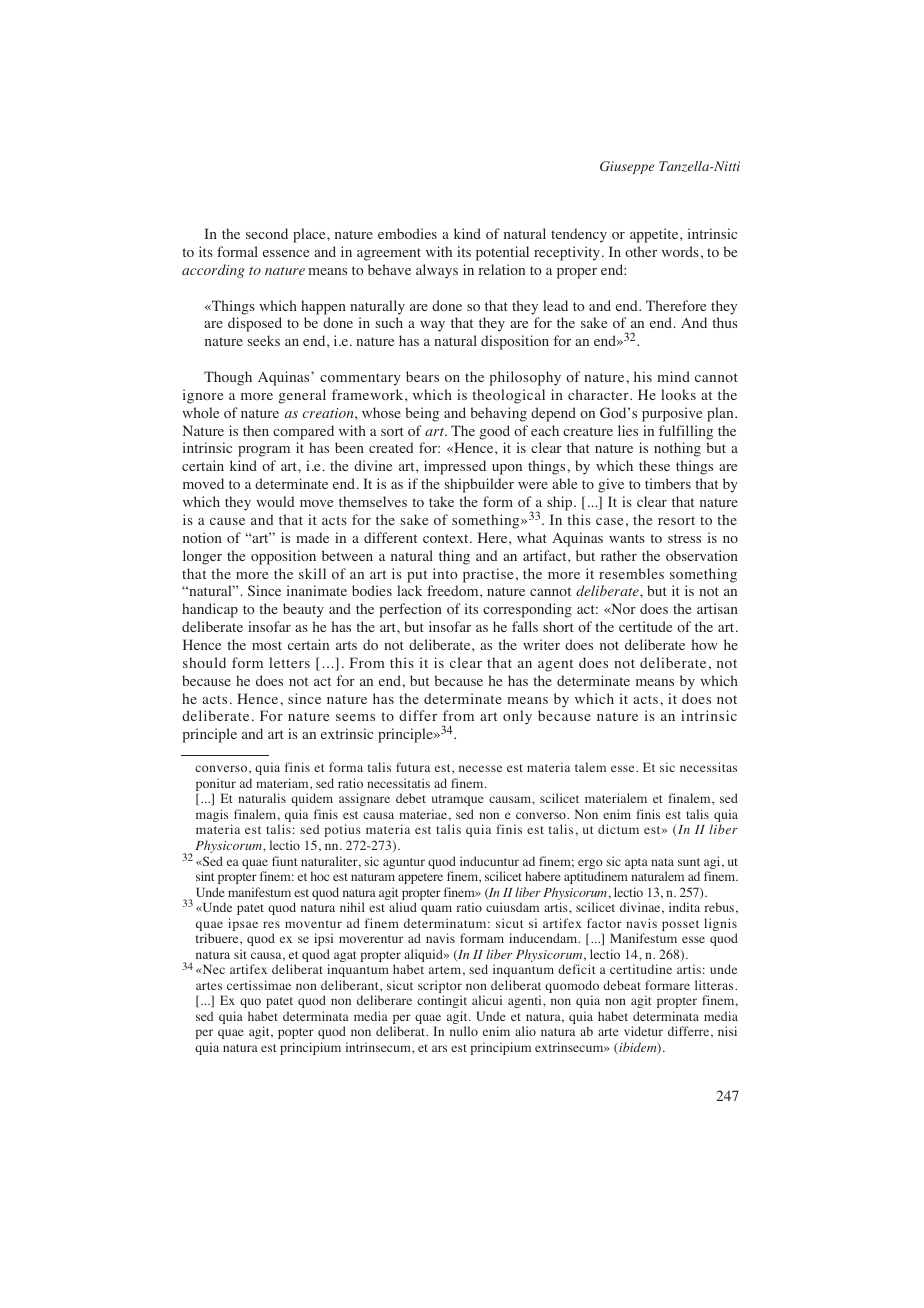 The image size is (924, 1308). Describe the element at coordinates (352, 907) in the screenshot. I see `nihil` at that location.
